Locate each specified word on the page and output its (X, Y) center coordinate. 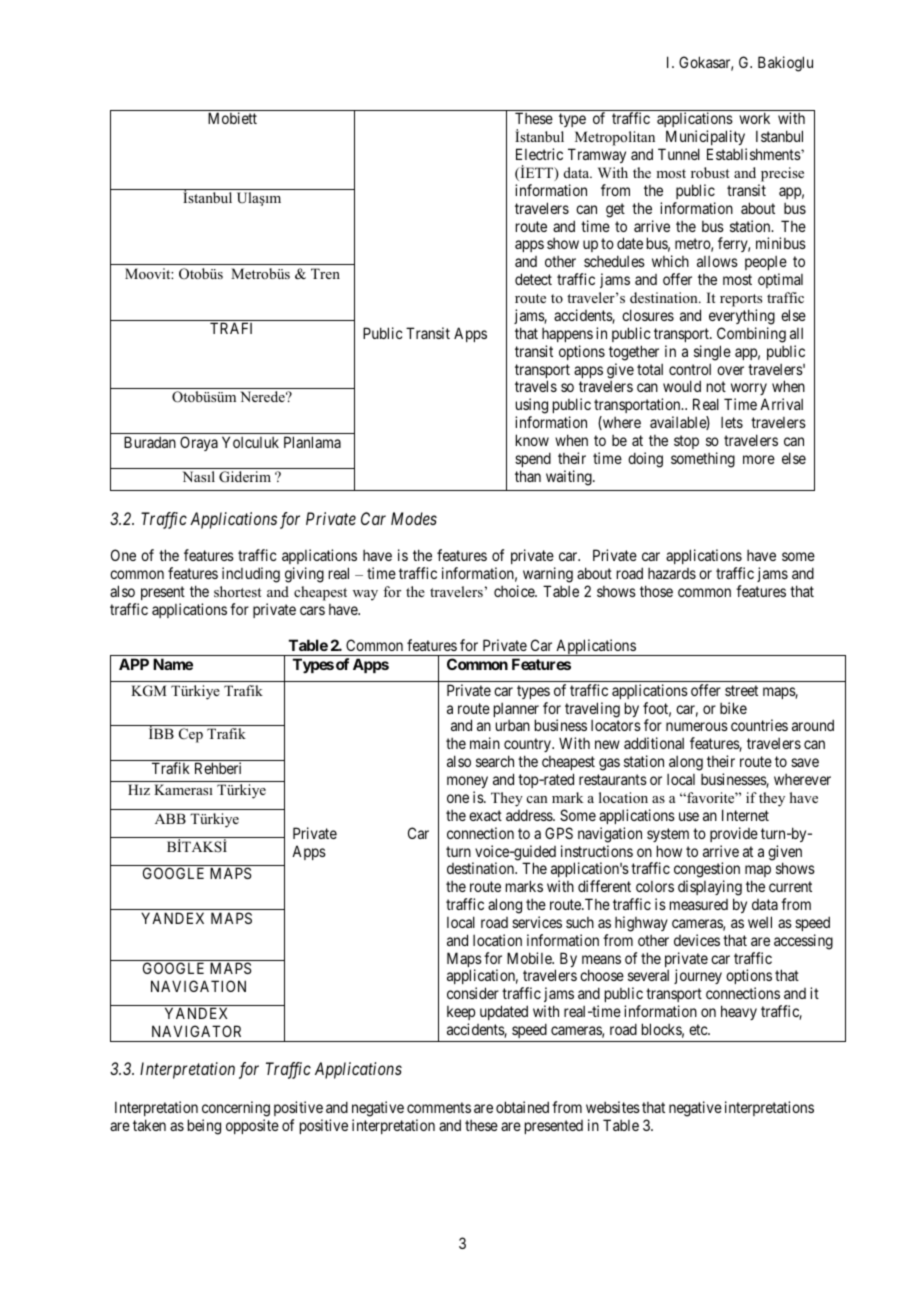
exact (485, 815)
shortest (237, 591)
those (656, 591)
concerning (236, 1109)
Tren (325, 273)
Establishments (754, 154)
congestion (707, 871)
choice (515, 591)
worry (747, 391)
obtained (522, 1107)
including (251, 575)
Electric (539, 154)
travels (536, 386)
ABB (170, 818)
